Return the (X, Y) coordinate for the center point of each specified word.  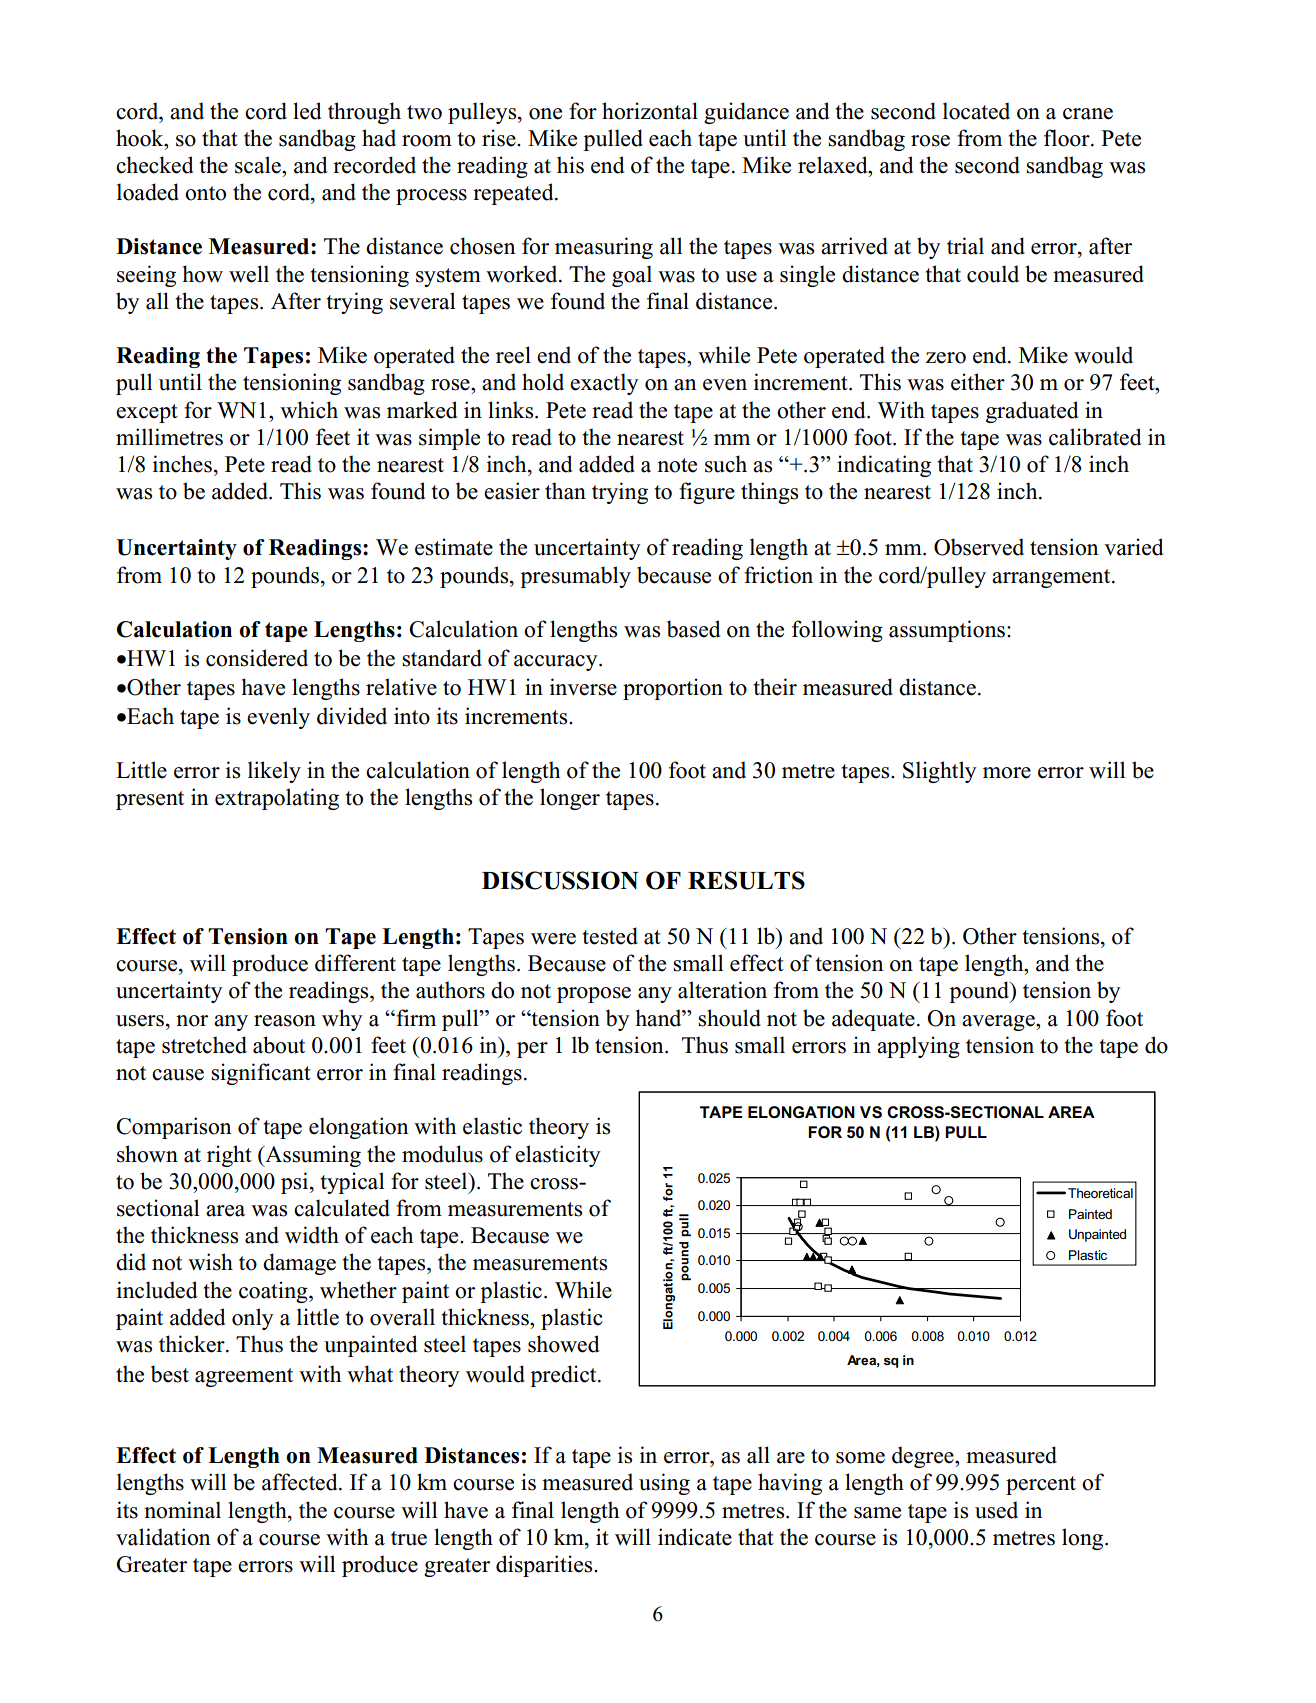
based (693, 629)
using (664, 1484)
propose (594, 995)
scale (259, 165)
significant (261, 1074)
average (999, 1023)
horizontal (650, 111)
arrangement (1052, 578)
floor (1068, 138)
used (996, 1510)
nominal (182, 1510)
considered (257, 658)
